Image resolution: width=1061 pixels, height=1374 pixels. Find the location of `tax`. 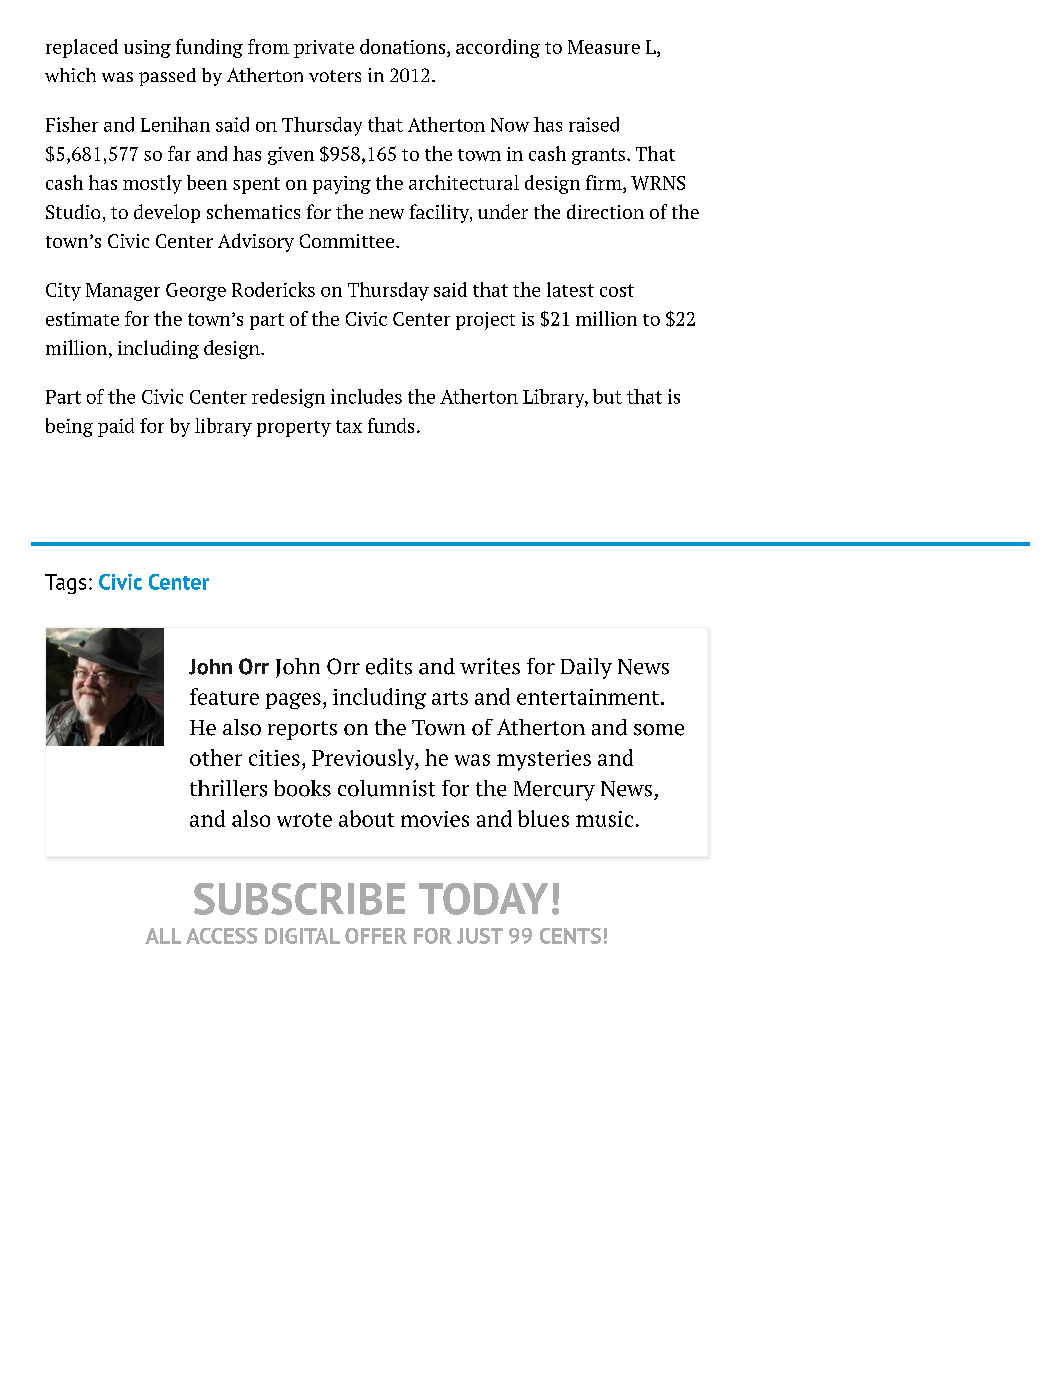

tax is located at coordinates (349, 426).
